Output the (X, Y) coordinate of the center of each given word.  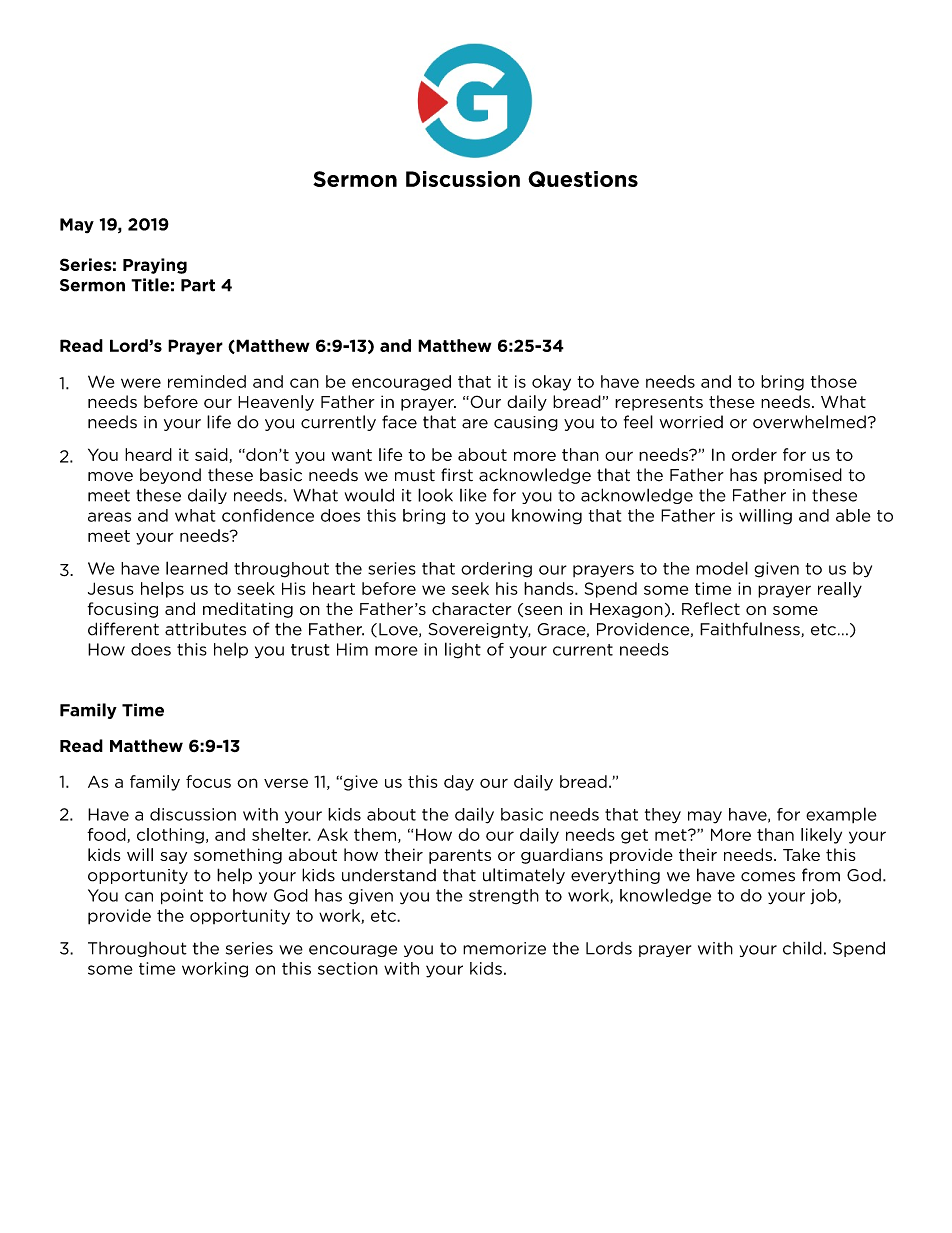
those (834, 381)
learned (197, 568)
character (472, 608)
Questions (583, 179)
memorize (504, 948)
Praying (155, 266)
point (182, 896)
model (722, 568)
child (802, 948)
